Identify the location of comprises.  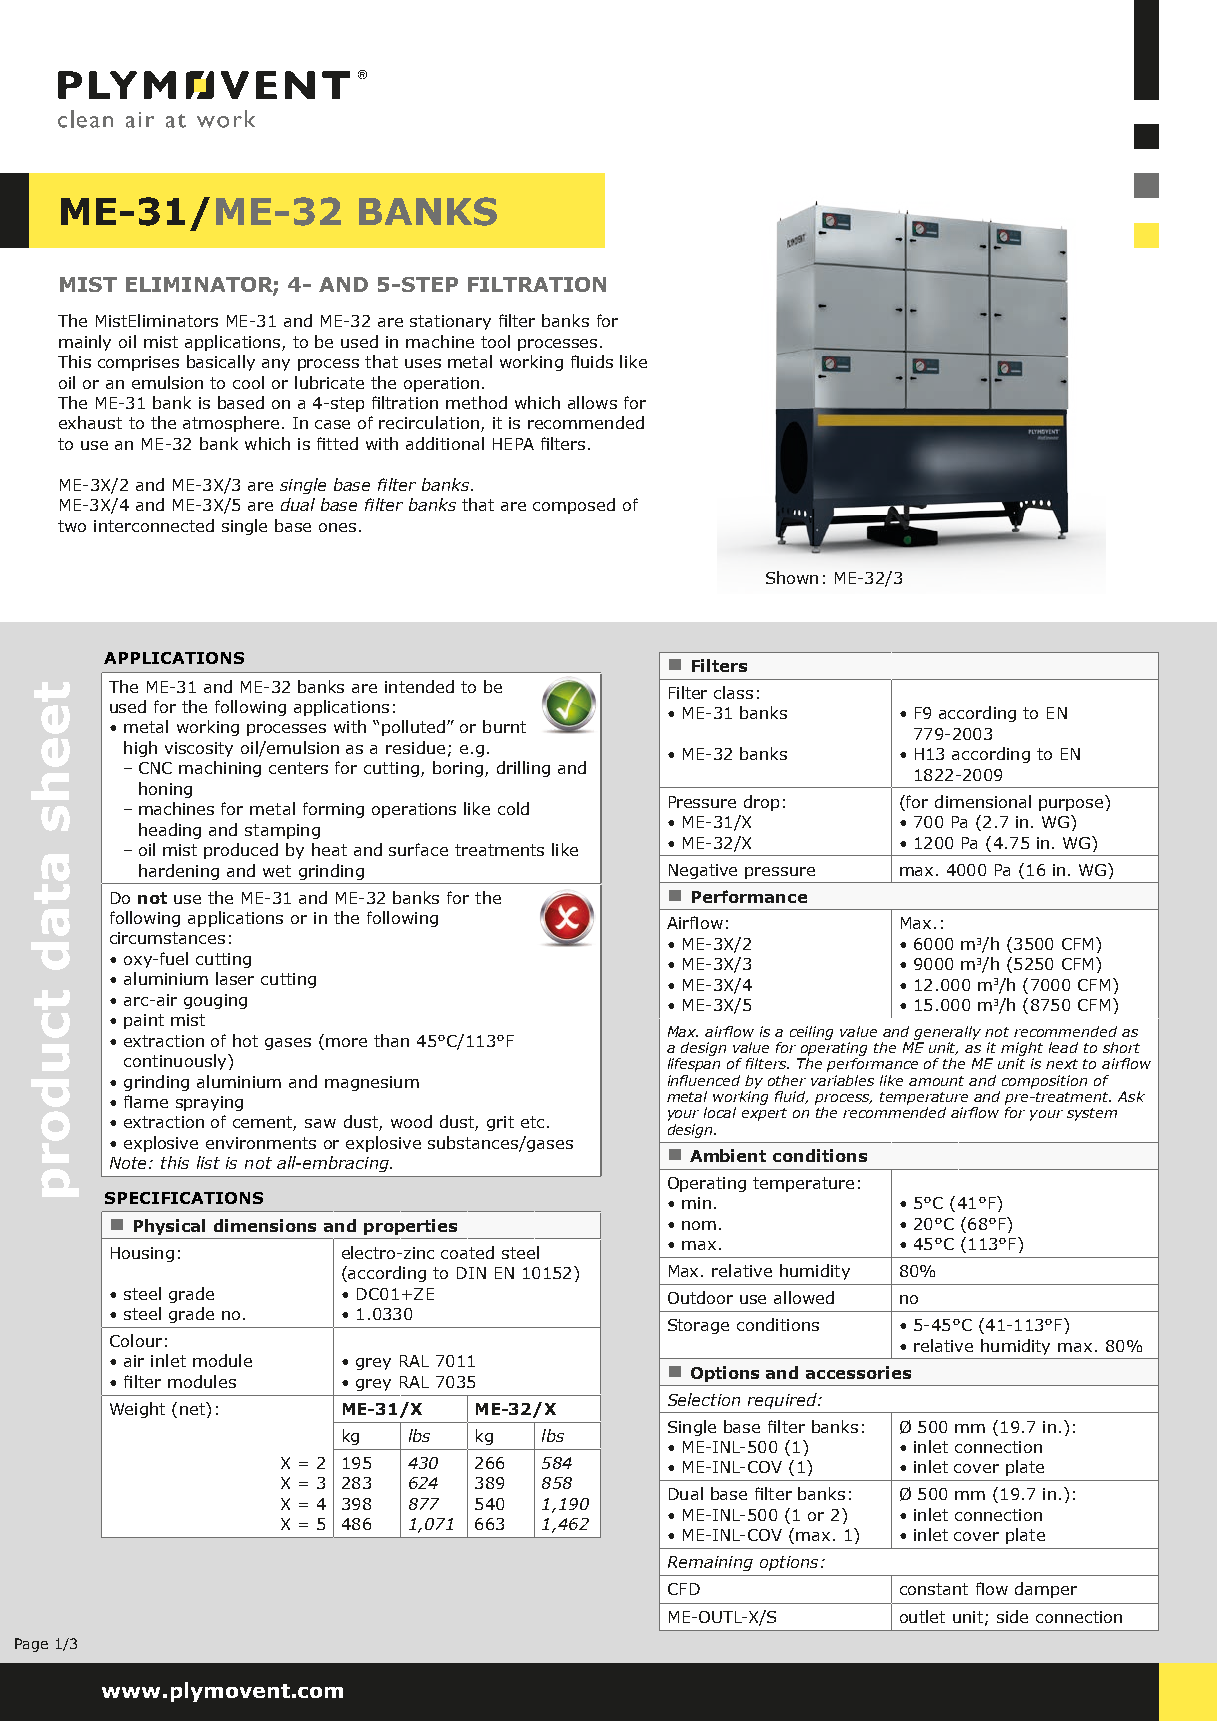
(138, 363).
